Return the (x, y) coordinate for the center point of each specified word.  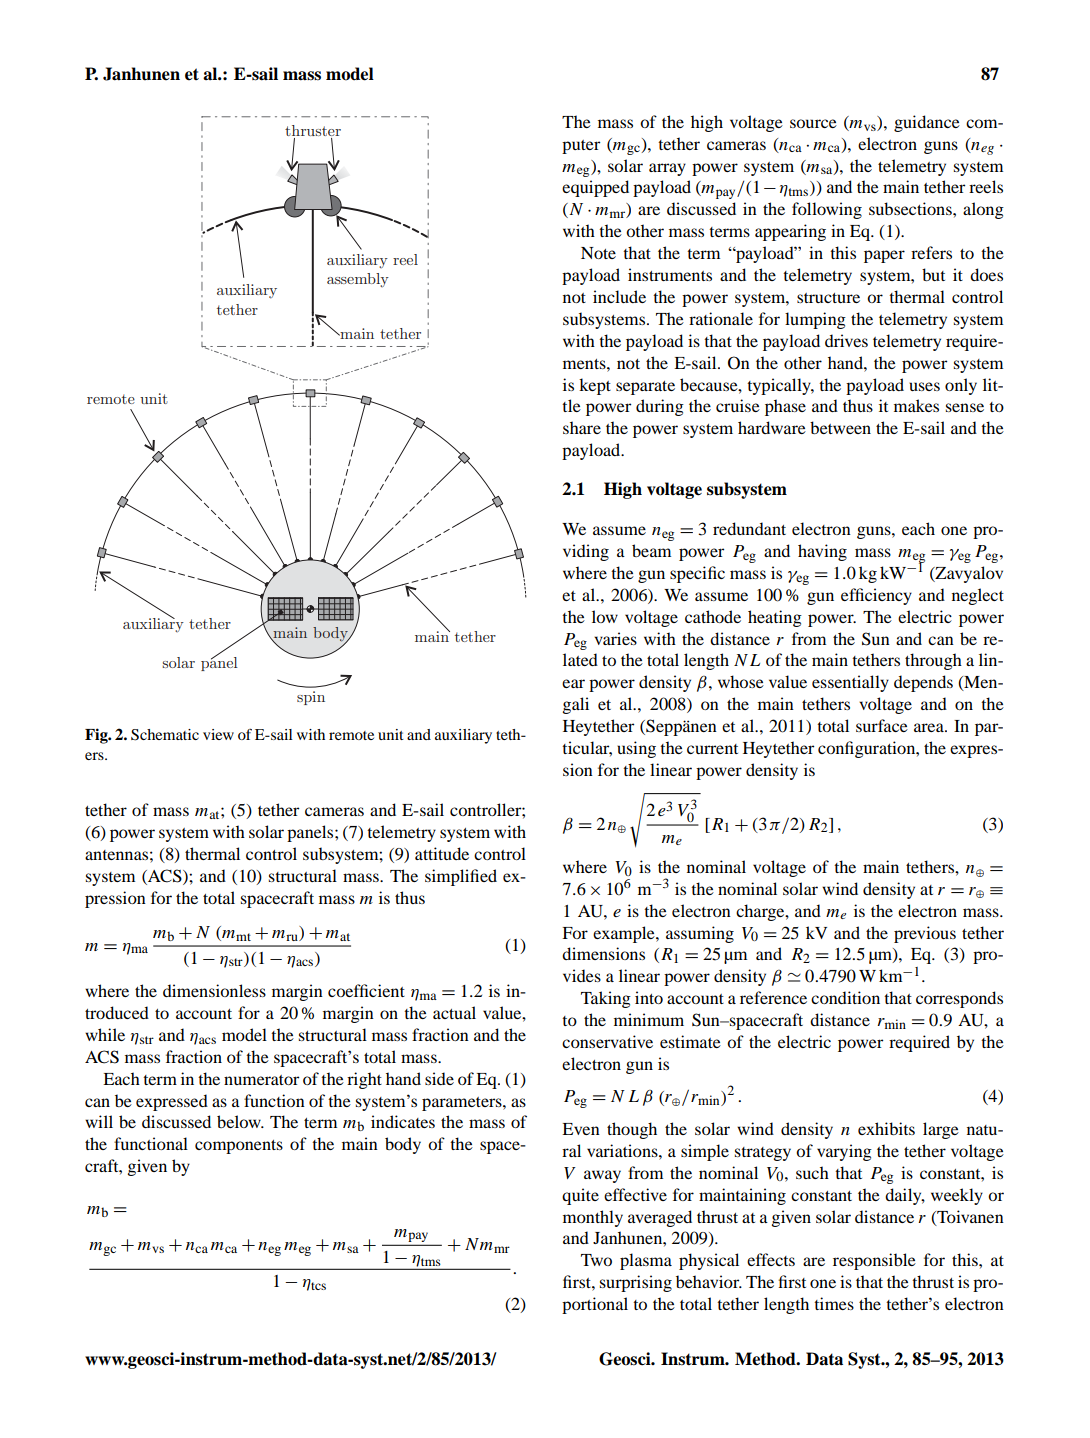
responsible (874, 1261)
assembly (358, 280)
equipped (595, 188)
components (239, 1147)
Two (596, 1260)
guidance (927, 123)
